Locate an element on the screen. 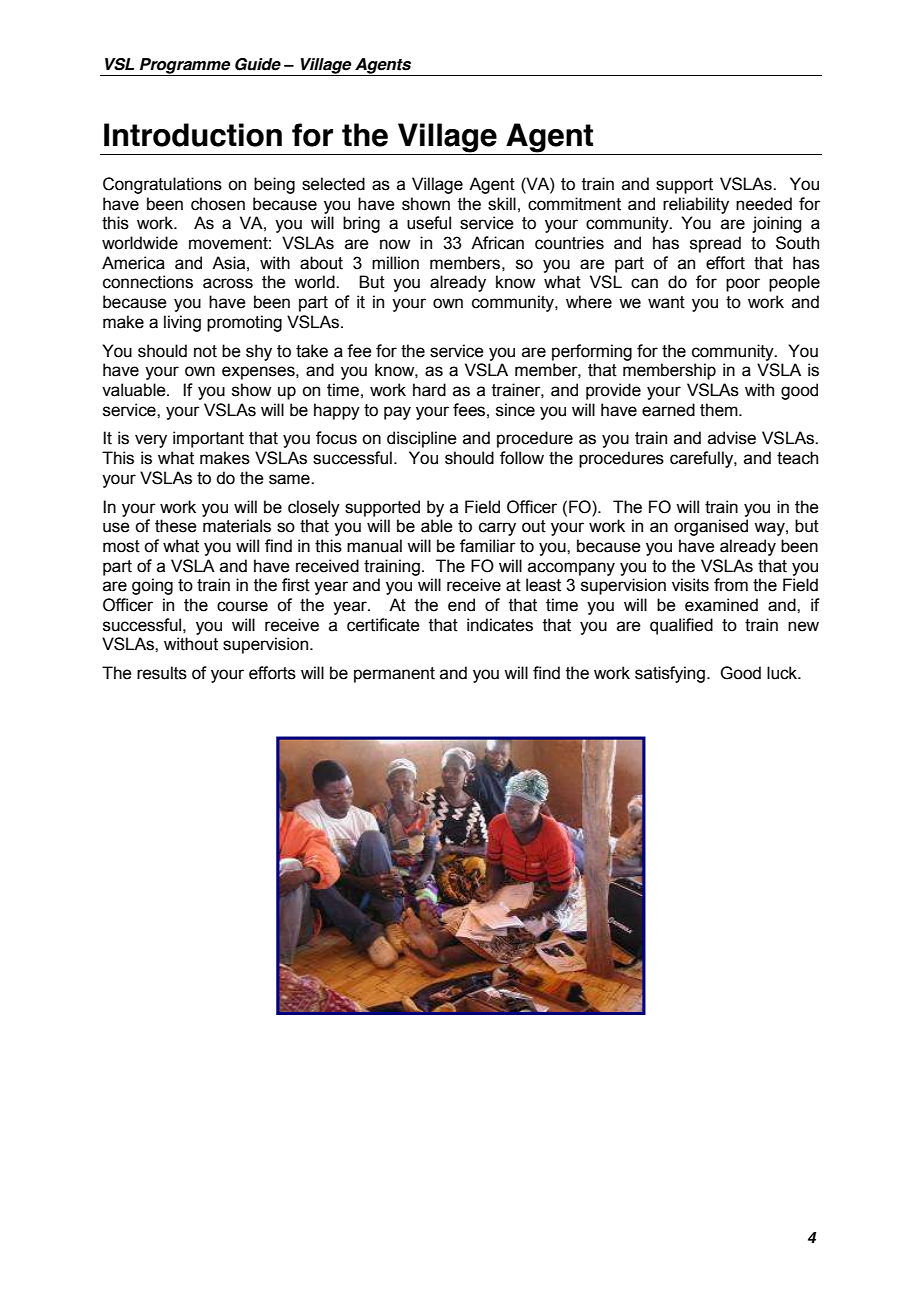  needed is located at coordinates (764, 204).
